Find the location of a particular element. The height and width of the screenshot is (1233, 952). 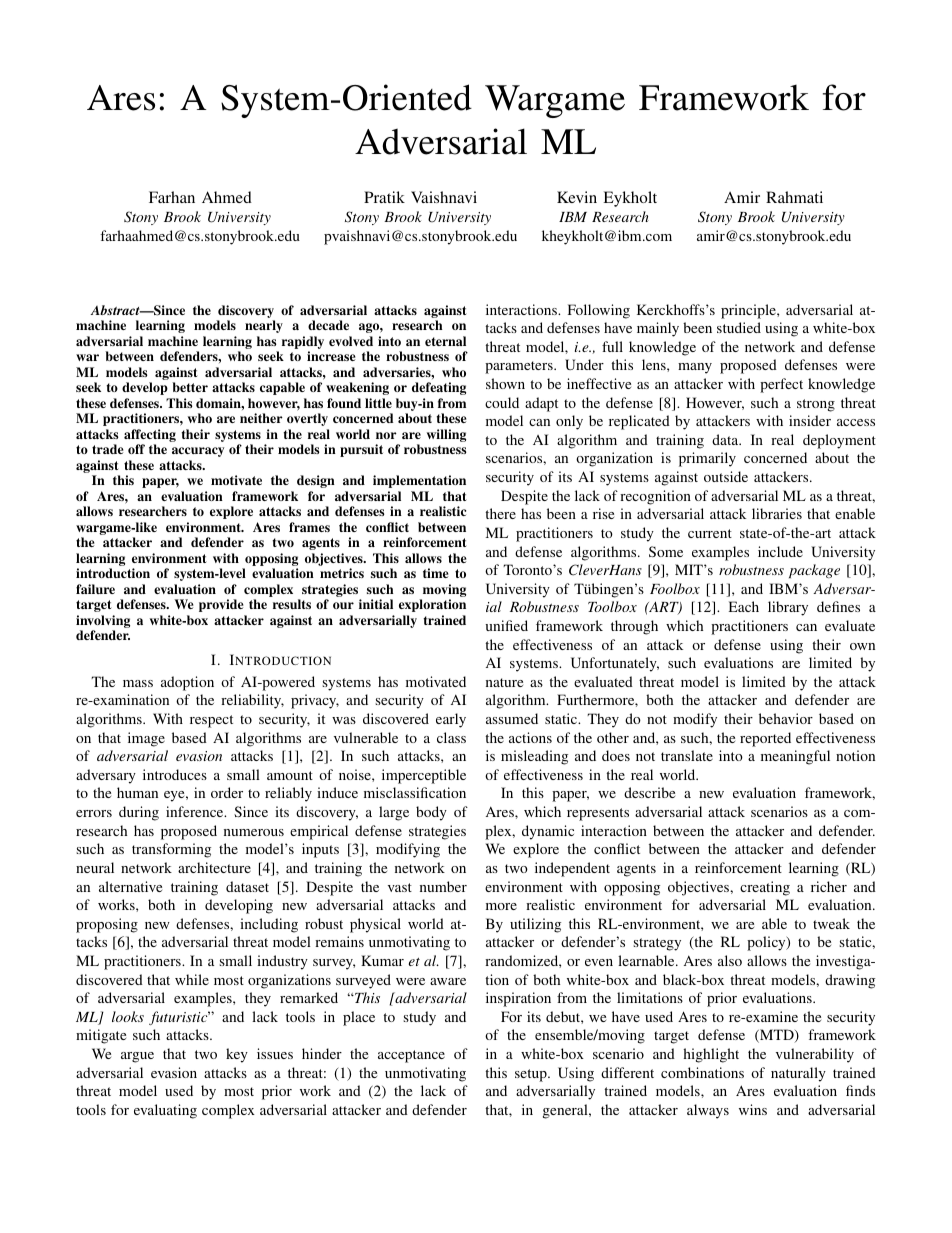

studied is located at coordinates (739, 327).
